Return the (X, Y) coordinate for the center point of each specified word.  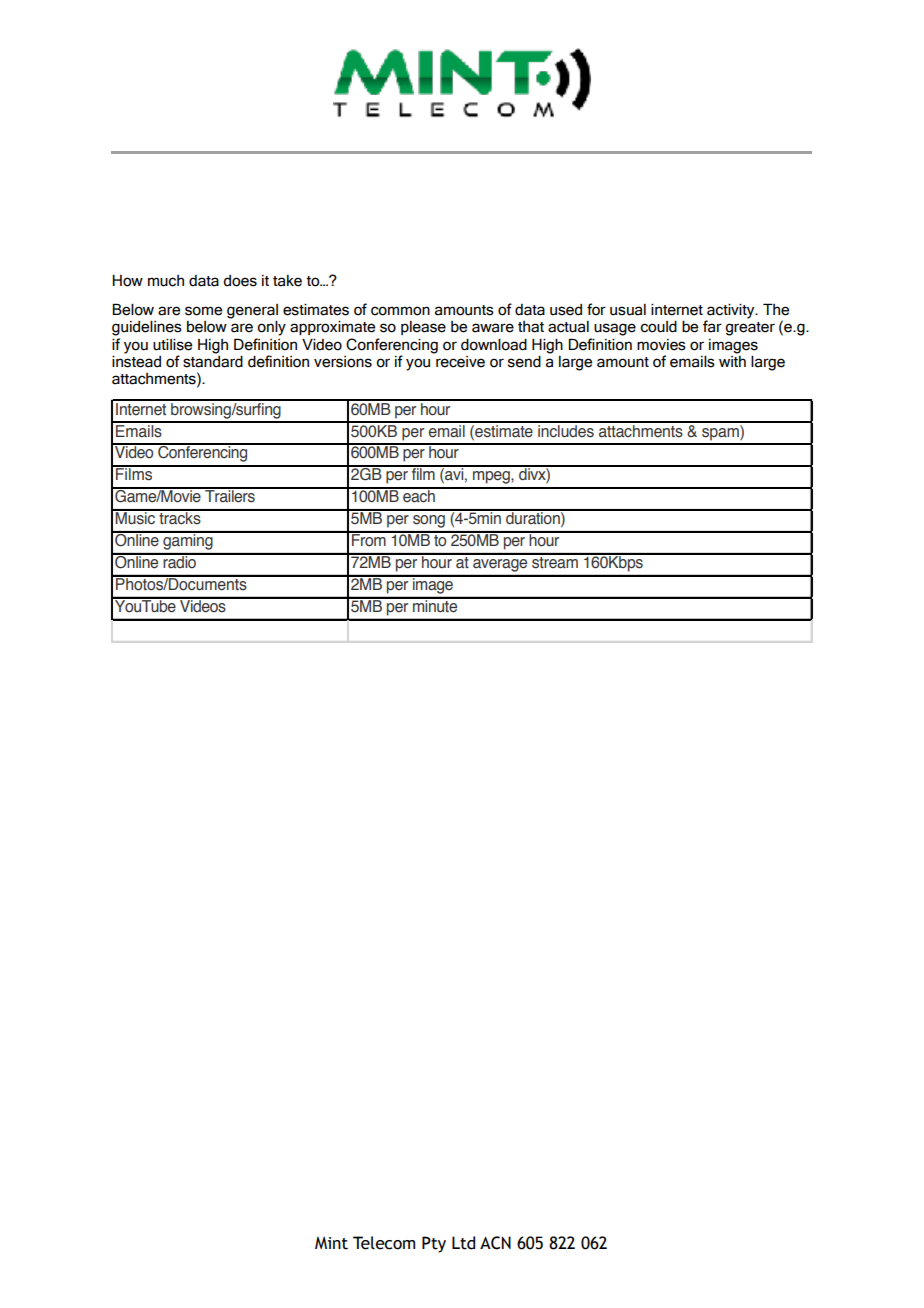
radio (180, 561)
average (500, 565)
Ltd (463, 1243)
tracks (180, 517)
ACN (495, 1243)
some (203, 311)
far (712, 326)
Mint (331, 1243)
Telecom (384, 1243)
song (429, 521)
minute (435, 605)
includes (566, 430)
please (423, 328)
